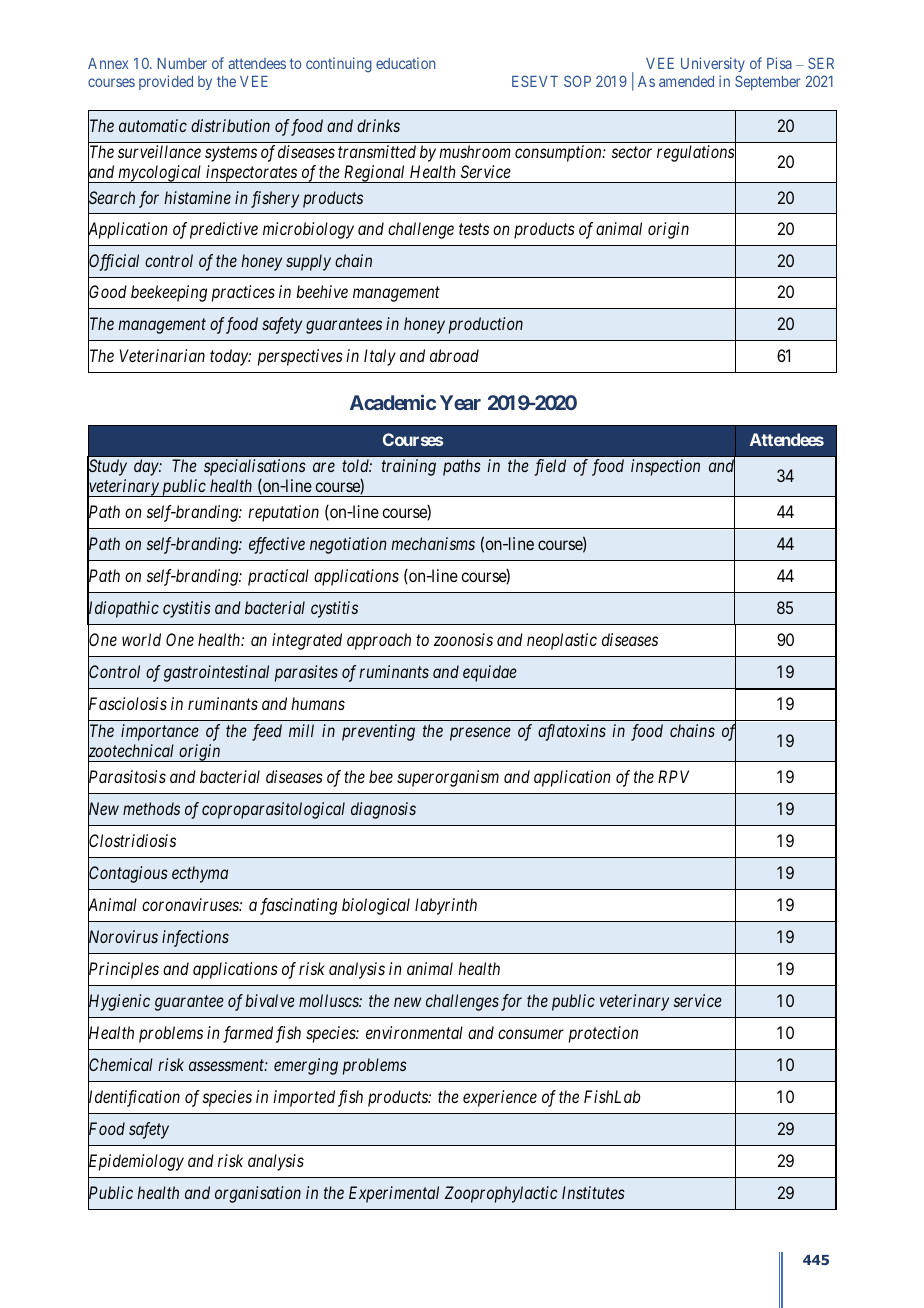  I want to click on amended, so click(686, 81).
